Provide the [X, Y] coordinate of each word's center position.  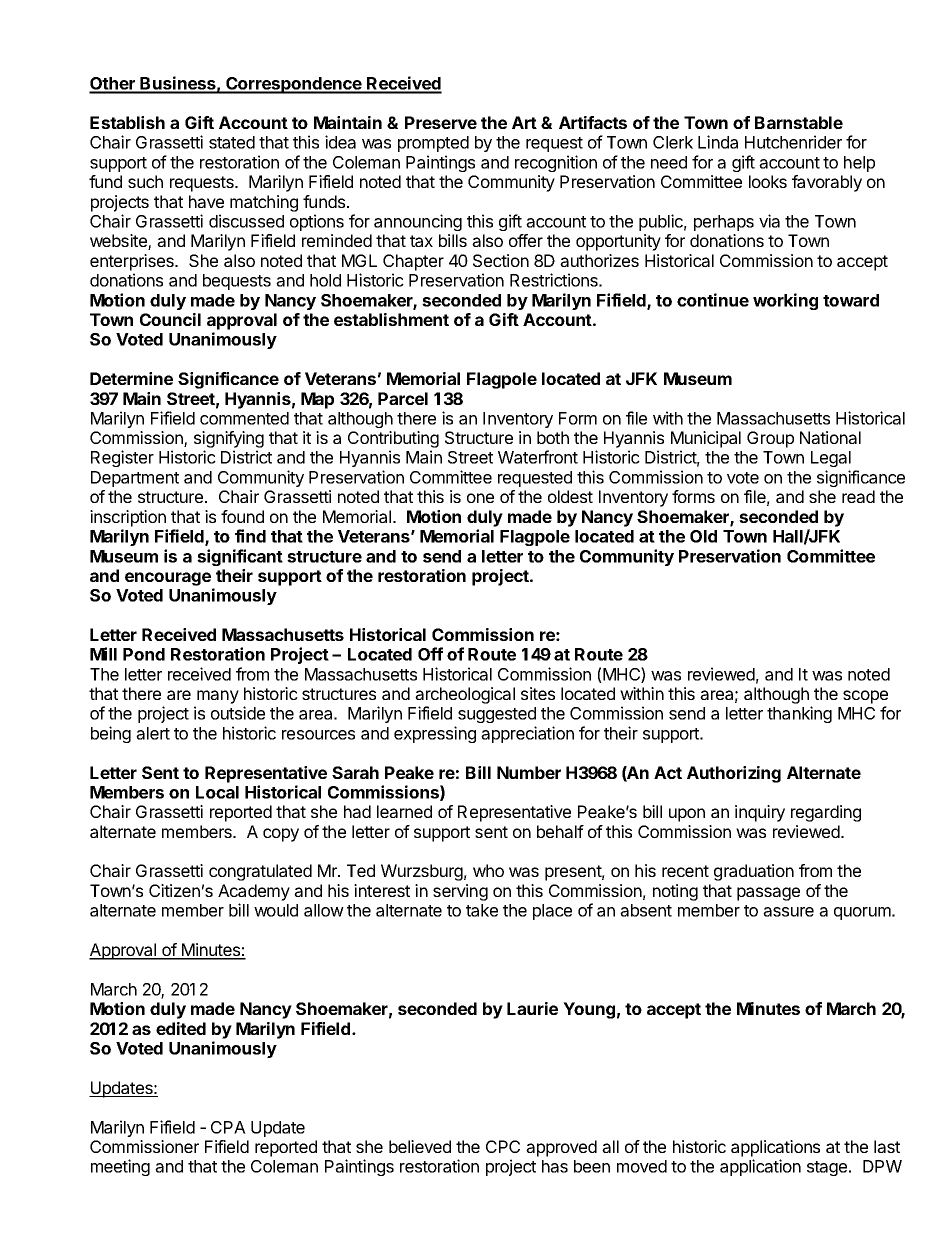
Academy [254, 892]
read [858, 496]
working [785, 301]
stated [232, 142]
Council [170, 319]
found [242, 516]
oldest [570, 496]
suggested [497, 715]
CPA [228, 1127]
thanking [799, 714]
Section [501, 260]
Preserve [441, 122]
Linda [718, 142]
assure [788, 912]
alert [153, 733]
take [482, 910]
